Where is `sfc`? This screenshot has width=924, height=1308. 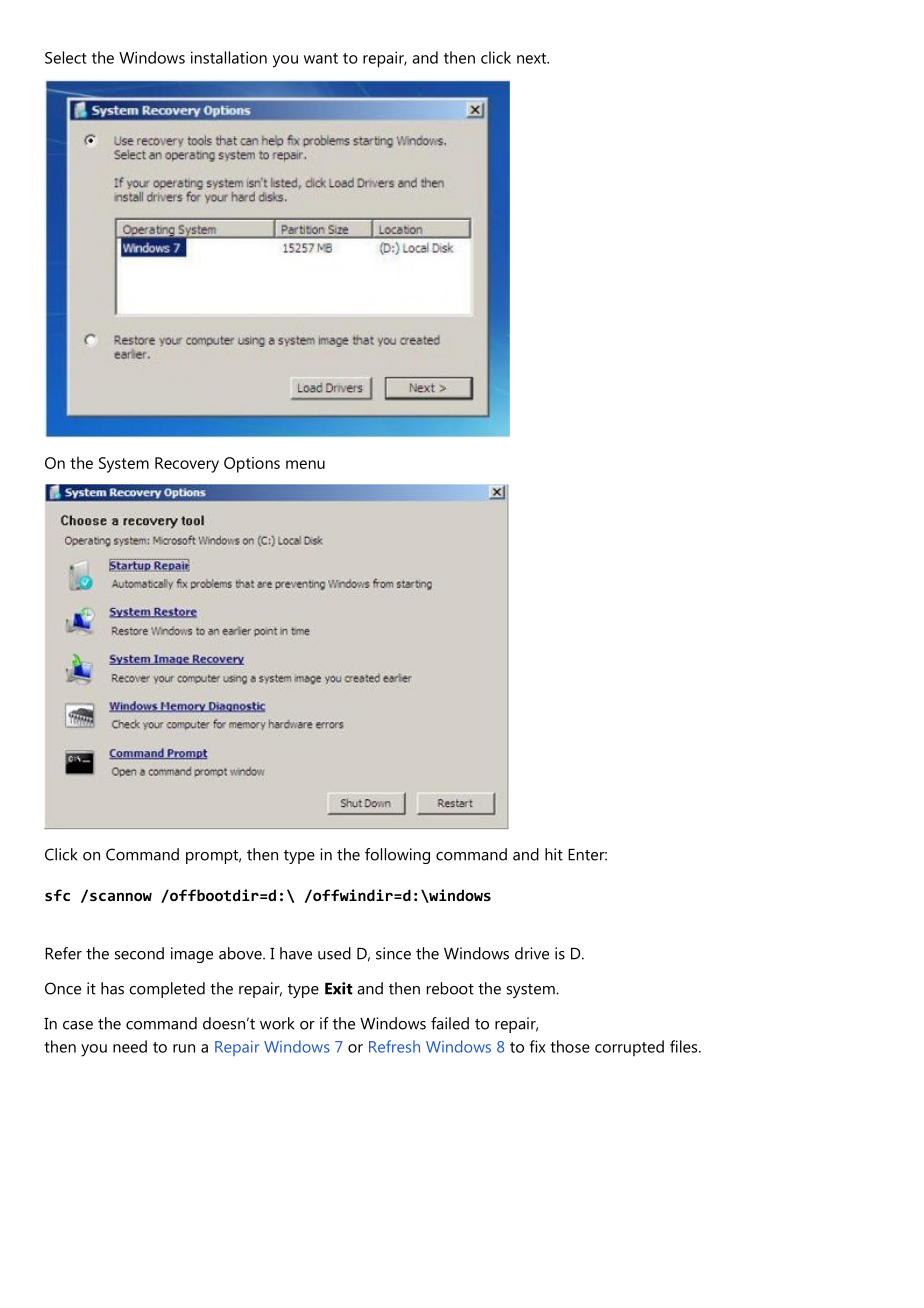
sfc is located at coordinates (57, 895).
